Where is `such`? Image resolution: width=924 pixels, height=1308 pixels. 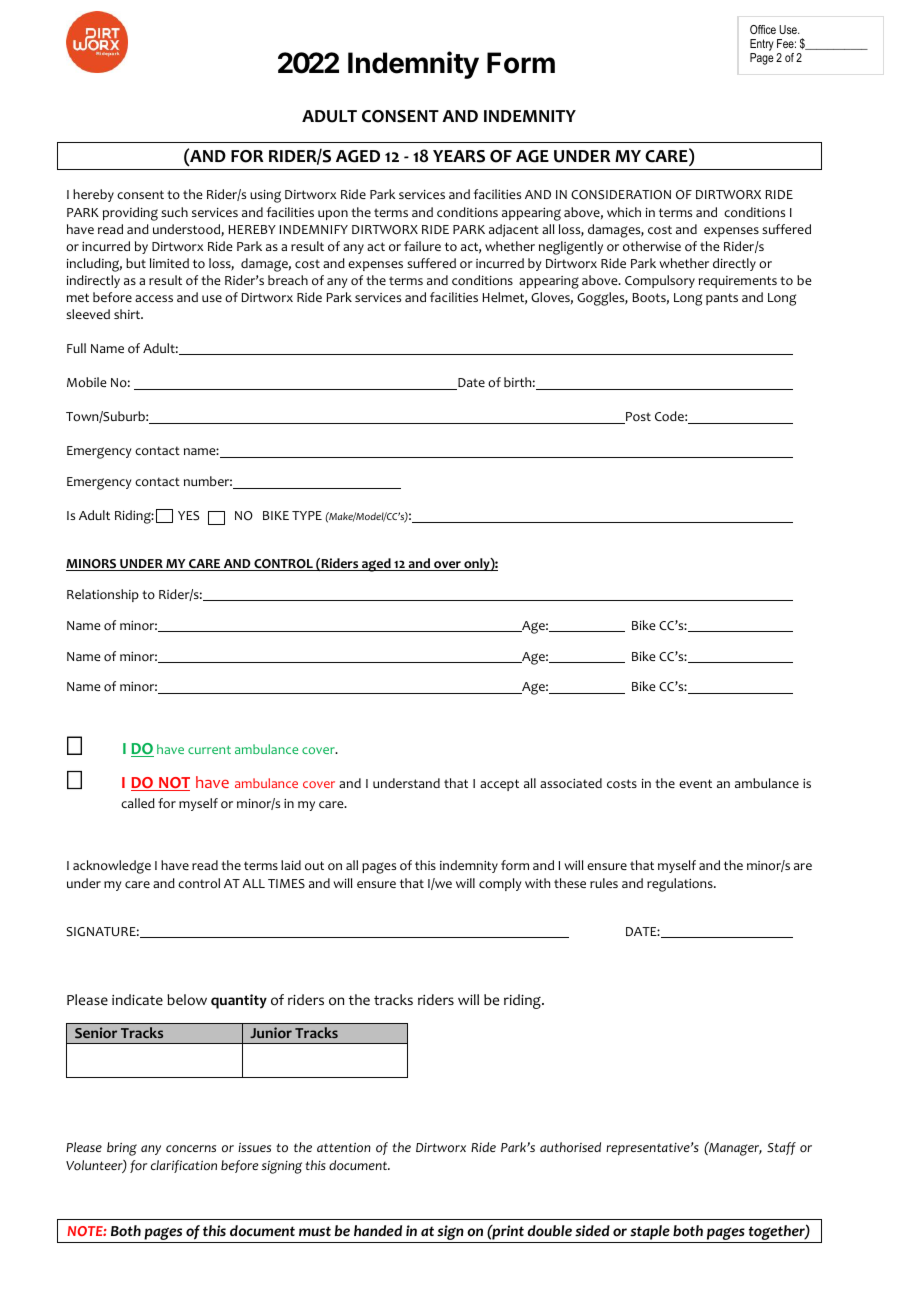
such is located at coordinates (174, 212).
